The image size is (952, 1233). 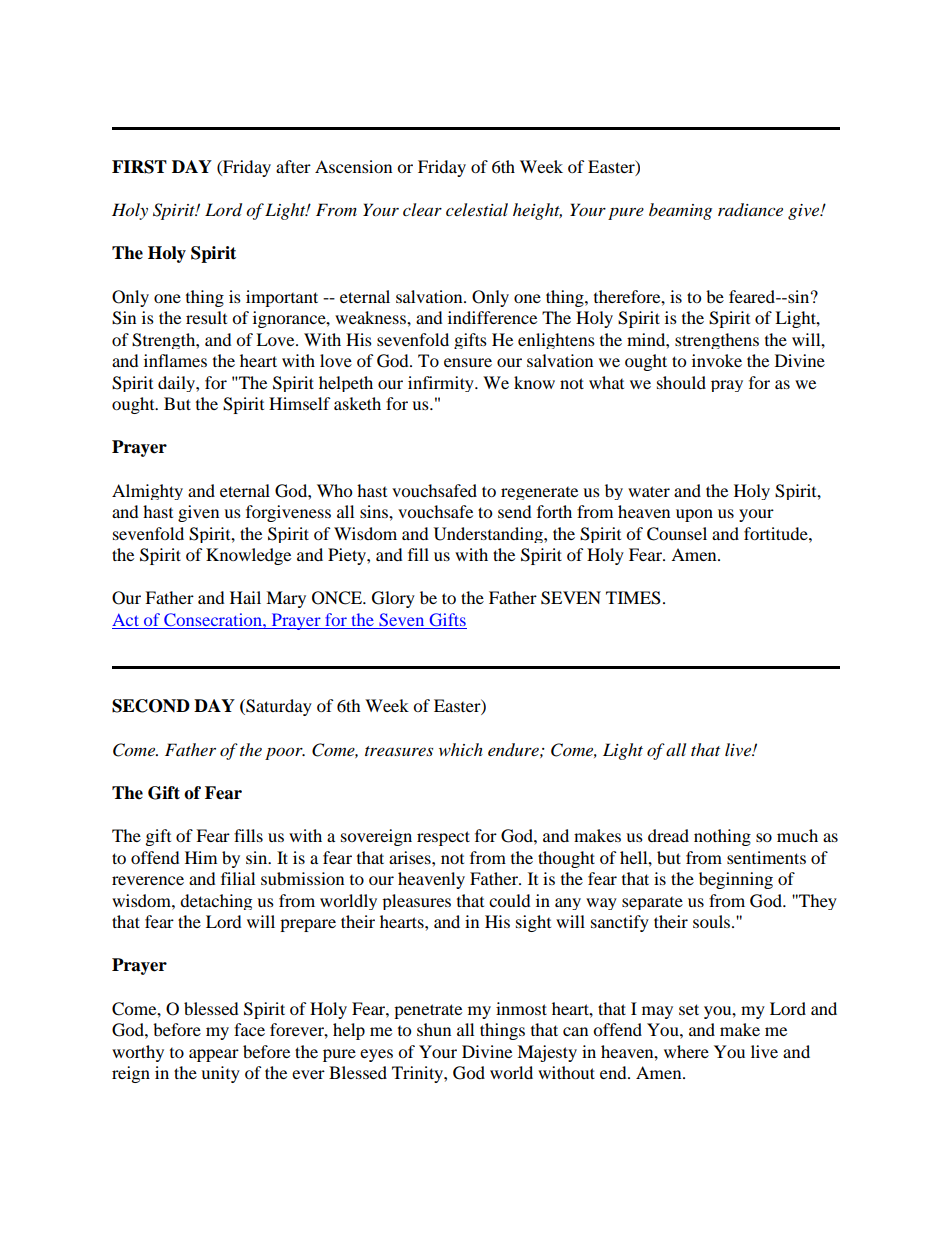 What do you see at coordinates (139, 167) in the image?
I see `FIRST` at bounding box center [139, 167].
